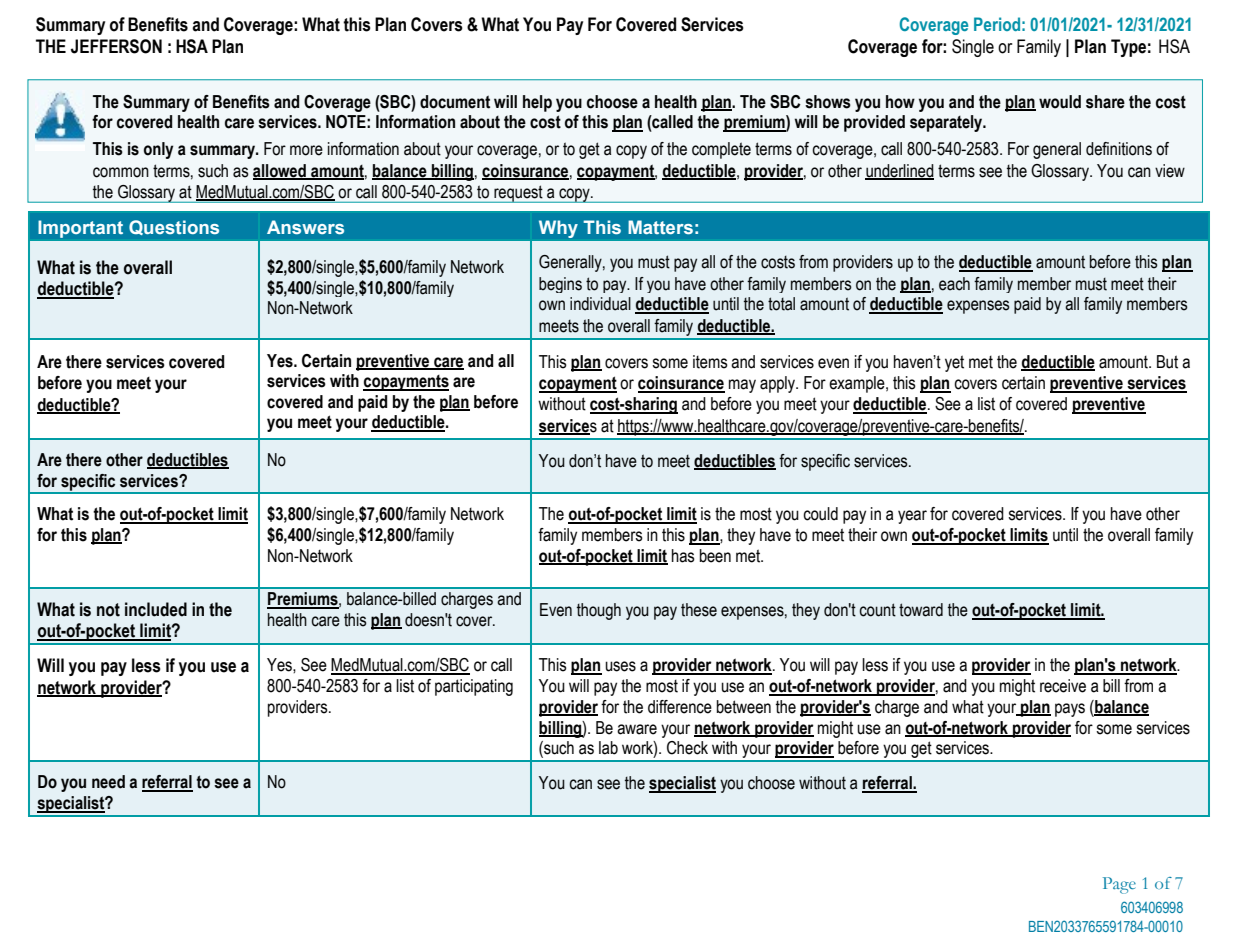 The height and width of the screenshot is (952, 1233). Describe the element at coordinates (156, 609) in the screenshot. I see `included` at that location.
